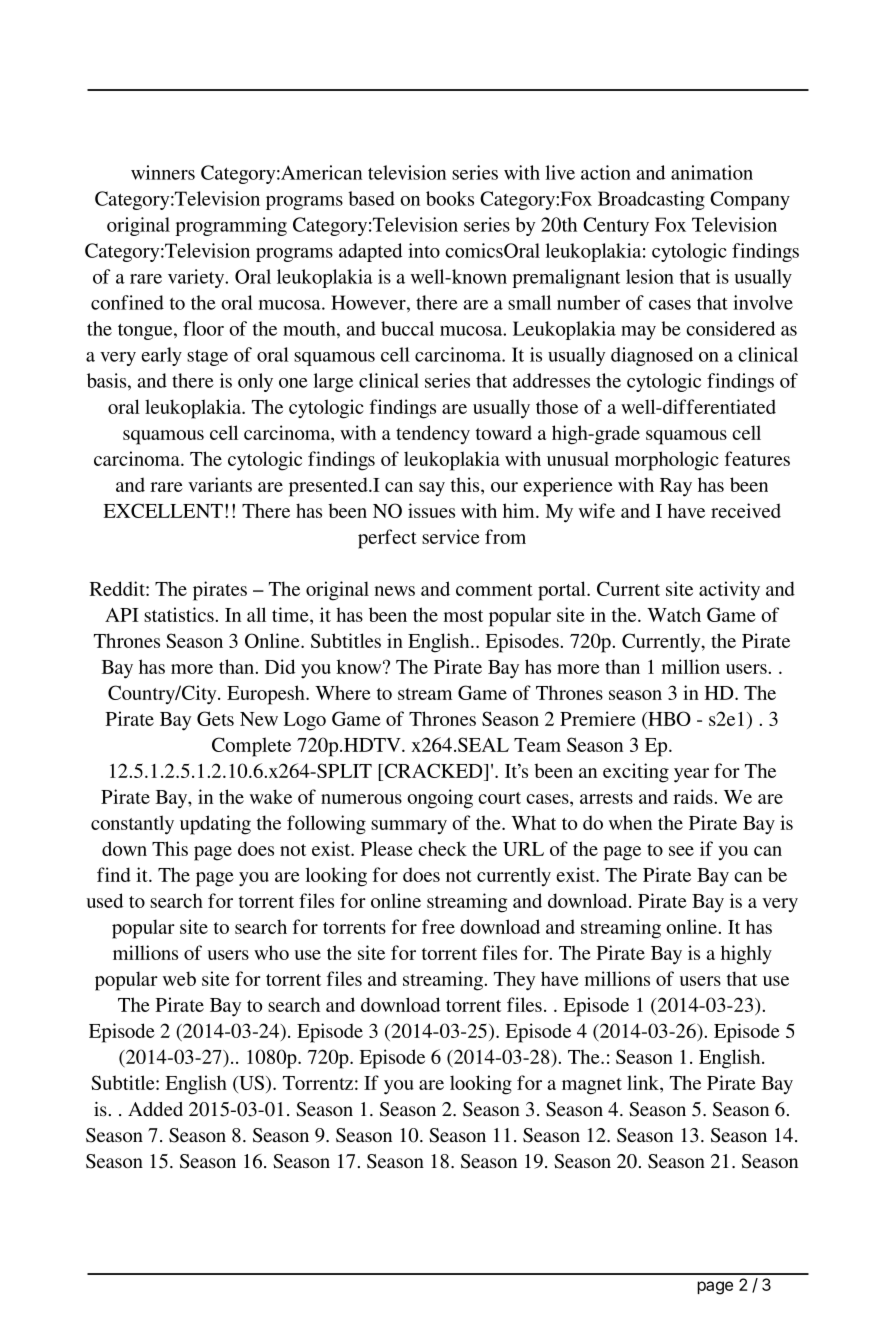 The image size is (896, 1333). Describe the element at coordinates (432, 489) in the screenshot. I see `say` at that location.
